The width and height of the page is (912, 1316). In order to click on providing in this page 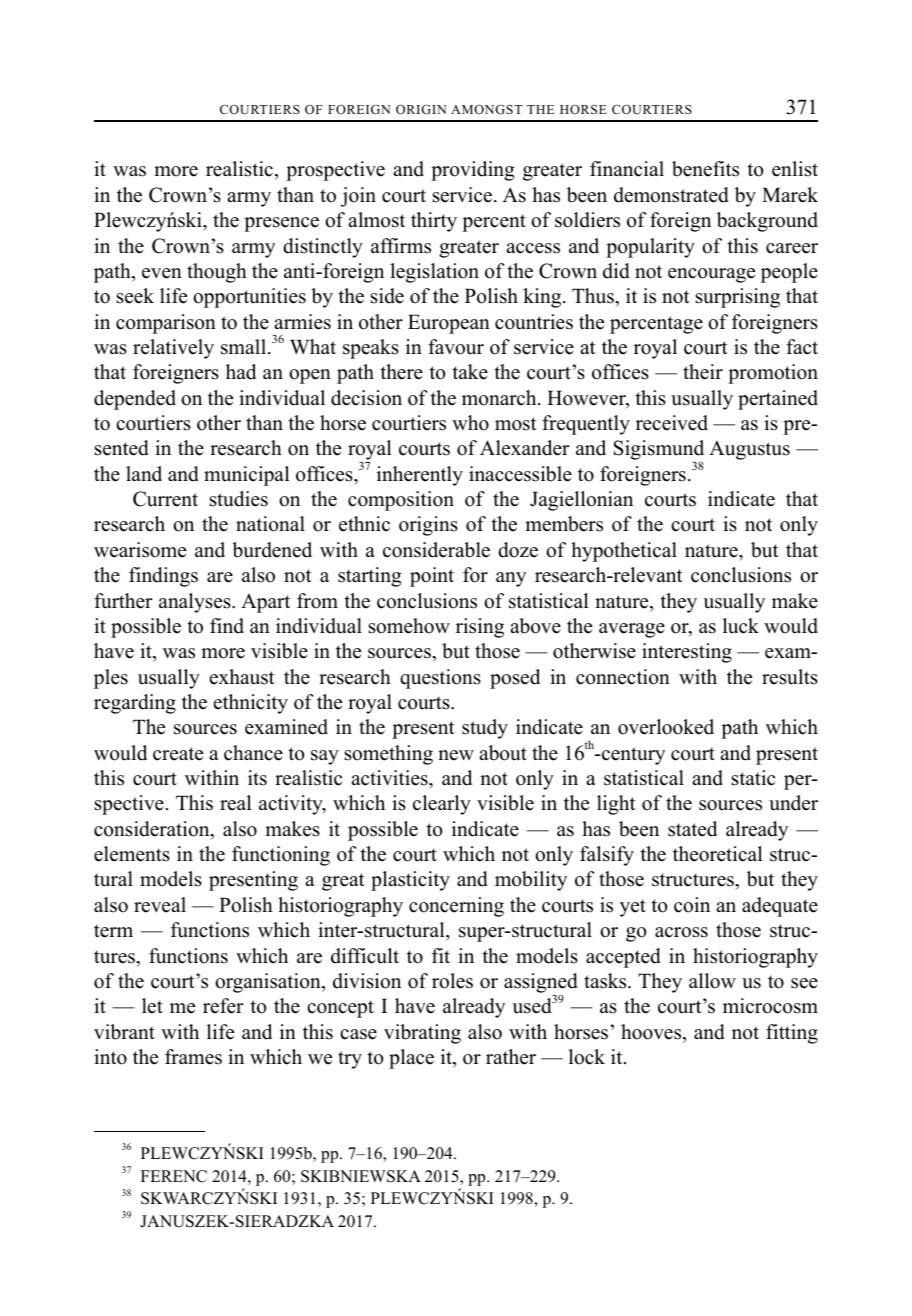, I will do `click(473, 171)`.
